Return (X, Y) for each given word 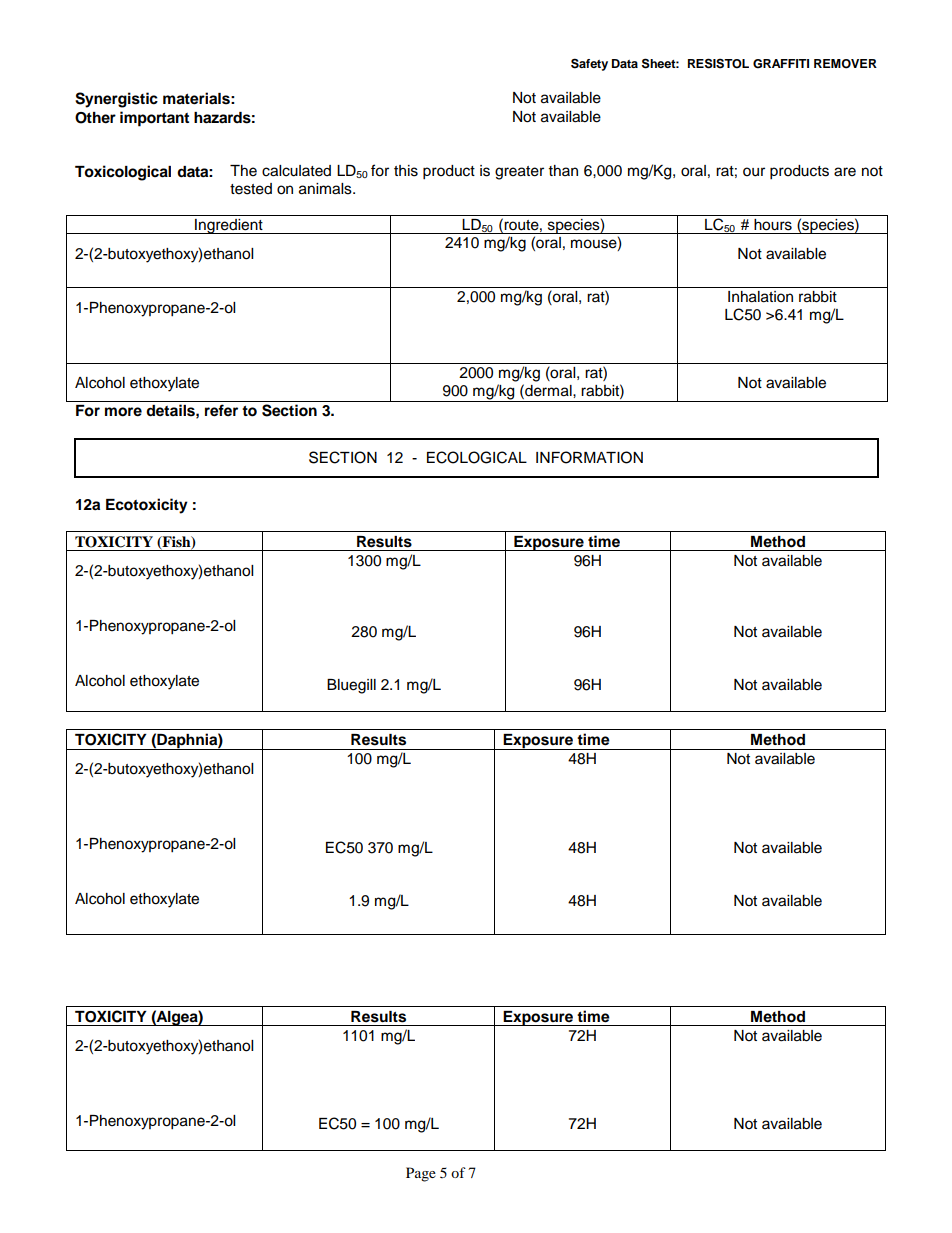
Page (421, 1174)
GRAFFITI (781, 64)
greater (519, 173)
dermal (548, 390)
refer (221, 410)
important (154, 119)
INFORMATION (589, 457)
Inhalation (760, 297)
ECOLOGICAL (477, 457)
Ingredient (229, 226)
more (123, 412)
